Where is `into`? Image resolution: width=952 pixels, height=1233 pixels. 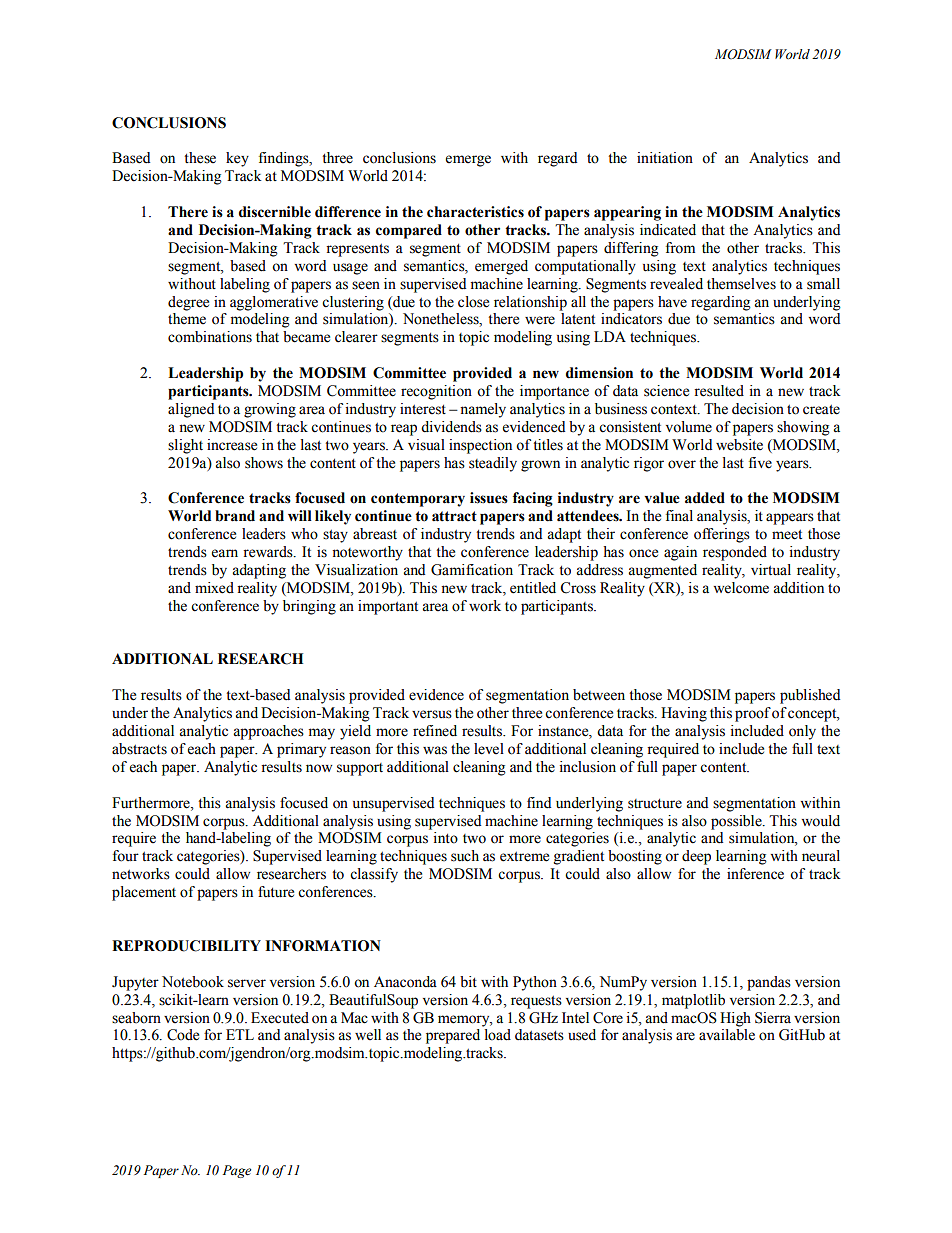 into is located at coordinates (445, 838).
